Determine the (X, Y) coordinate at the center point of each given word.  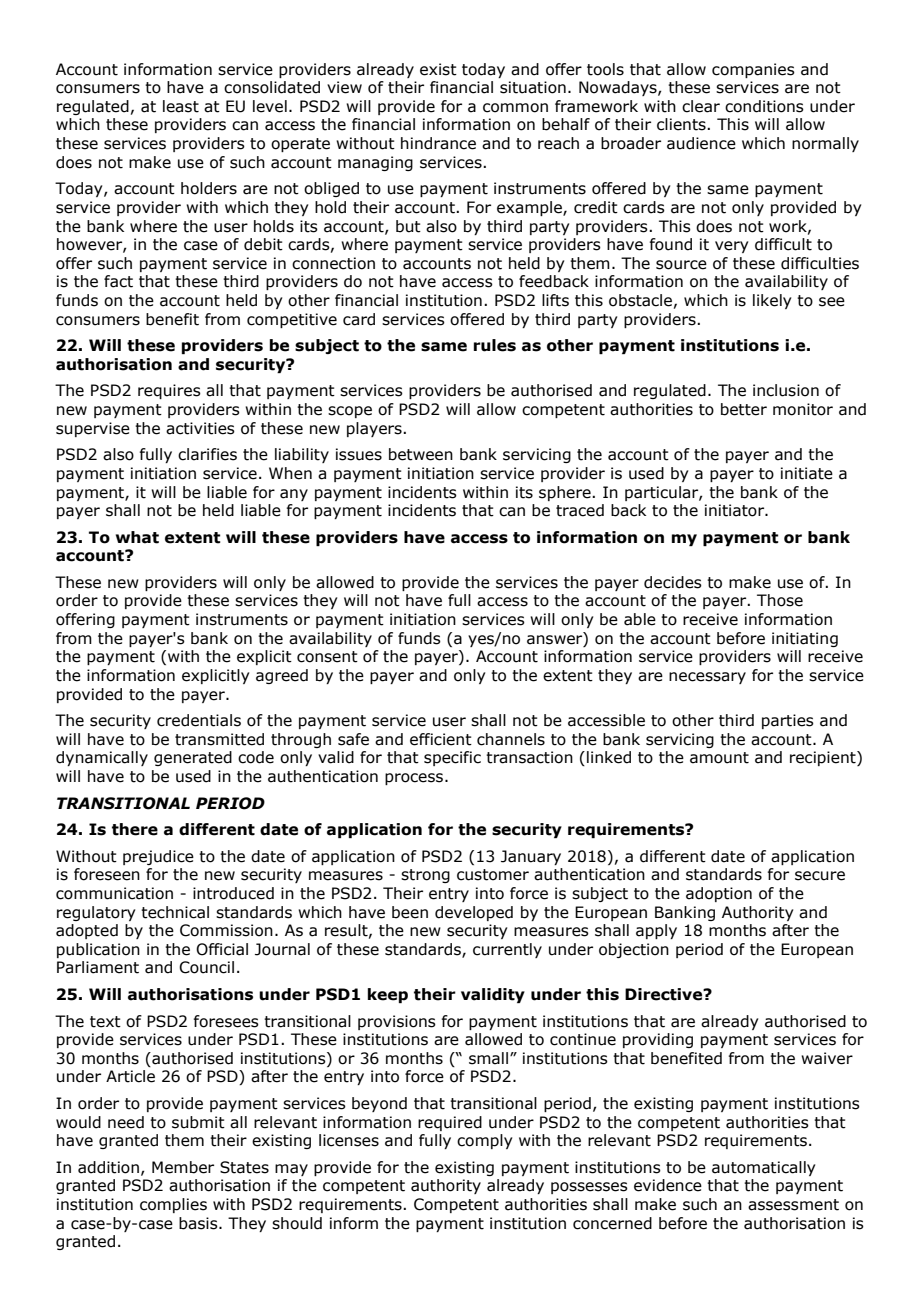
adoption (719, 894)
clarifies (207, 454)
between (421, 454)
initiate (807, 473)
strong (425, 876)
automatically (763, 1168)
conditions (764, 106)
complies (173, 1205)
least (181, 106)
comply (484, 1141)
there (135, 829)
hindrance (438, 143)
